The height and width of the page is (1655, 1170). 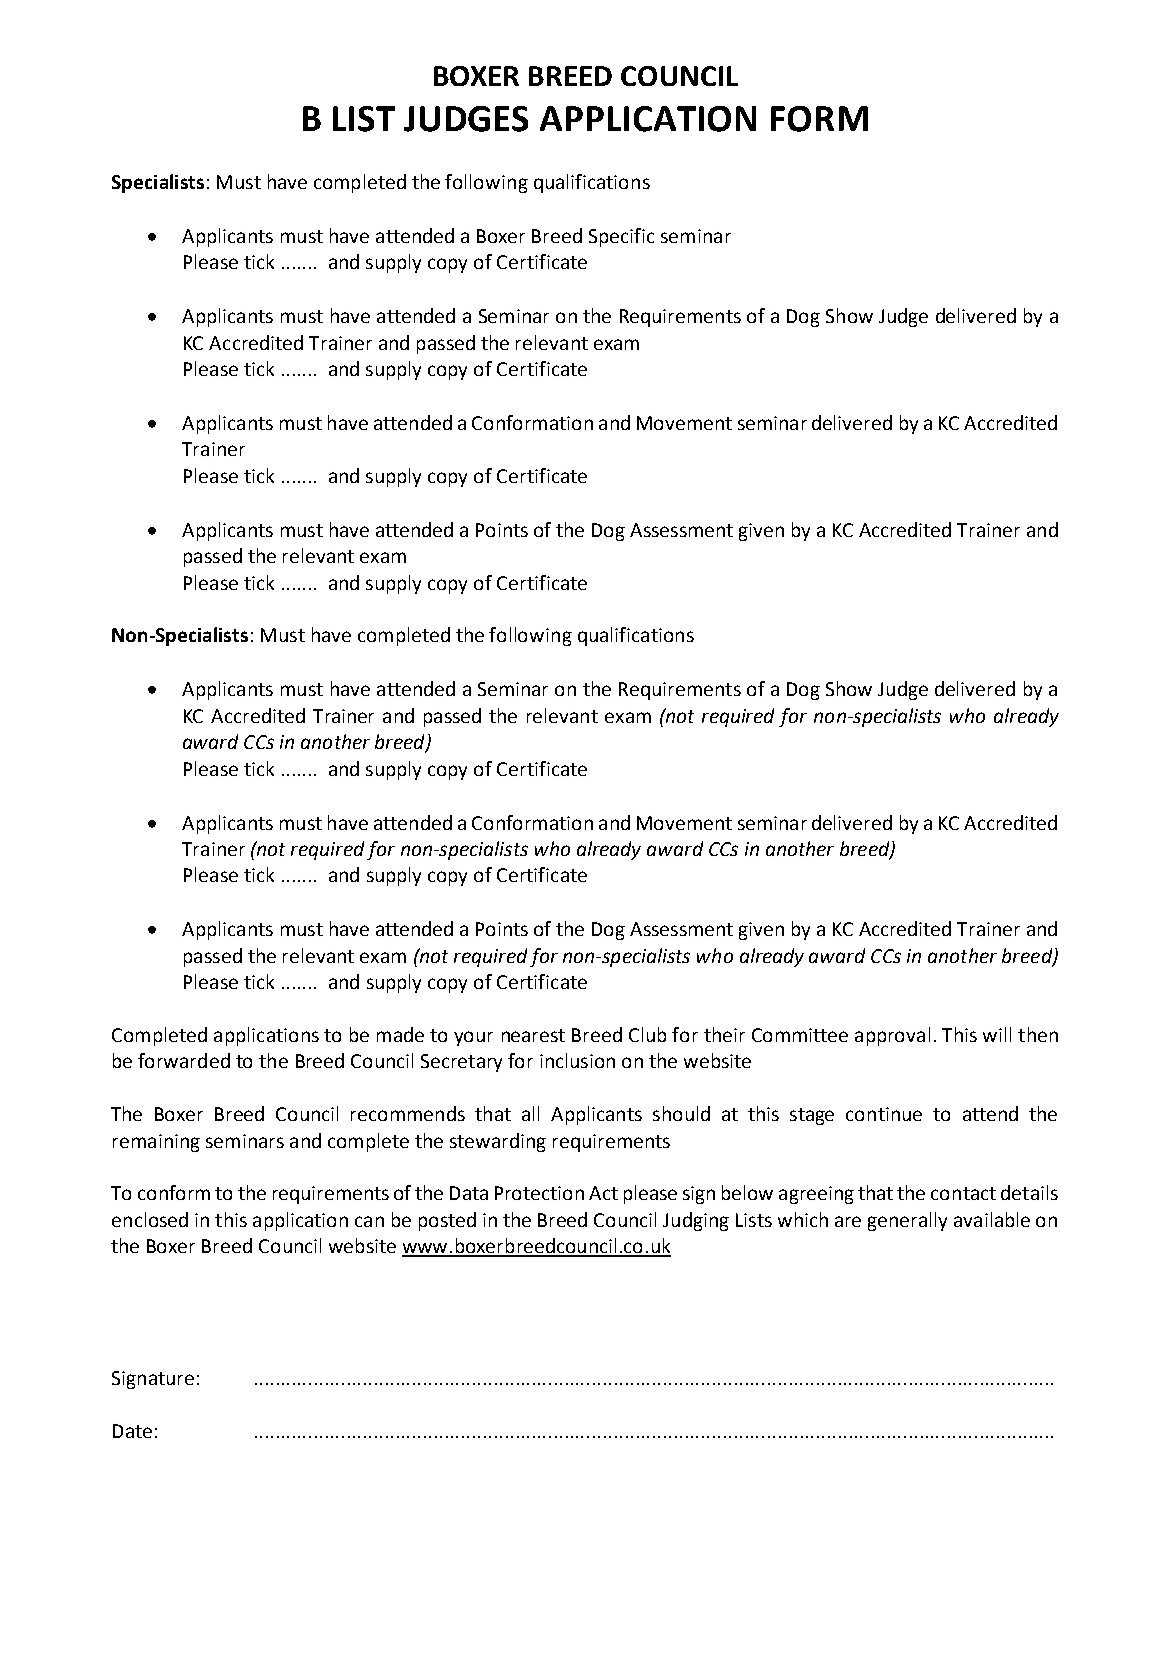 I want to click on approval, so click(x=892, y=1036).
